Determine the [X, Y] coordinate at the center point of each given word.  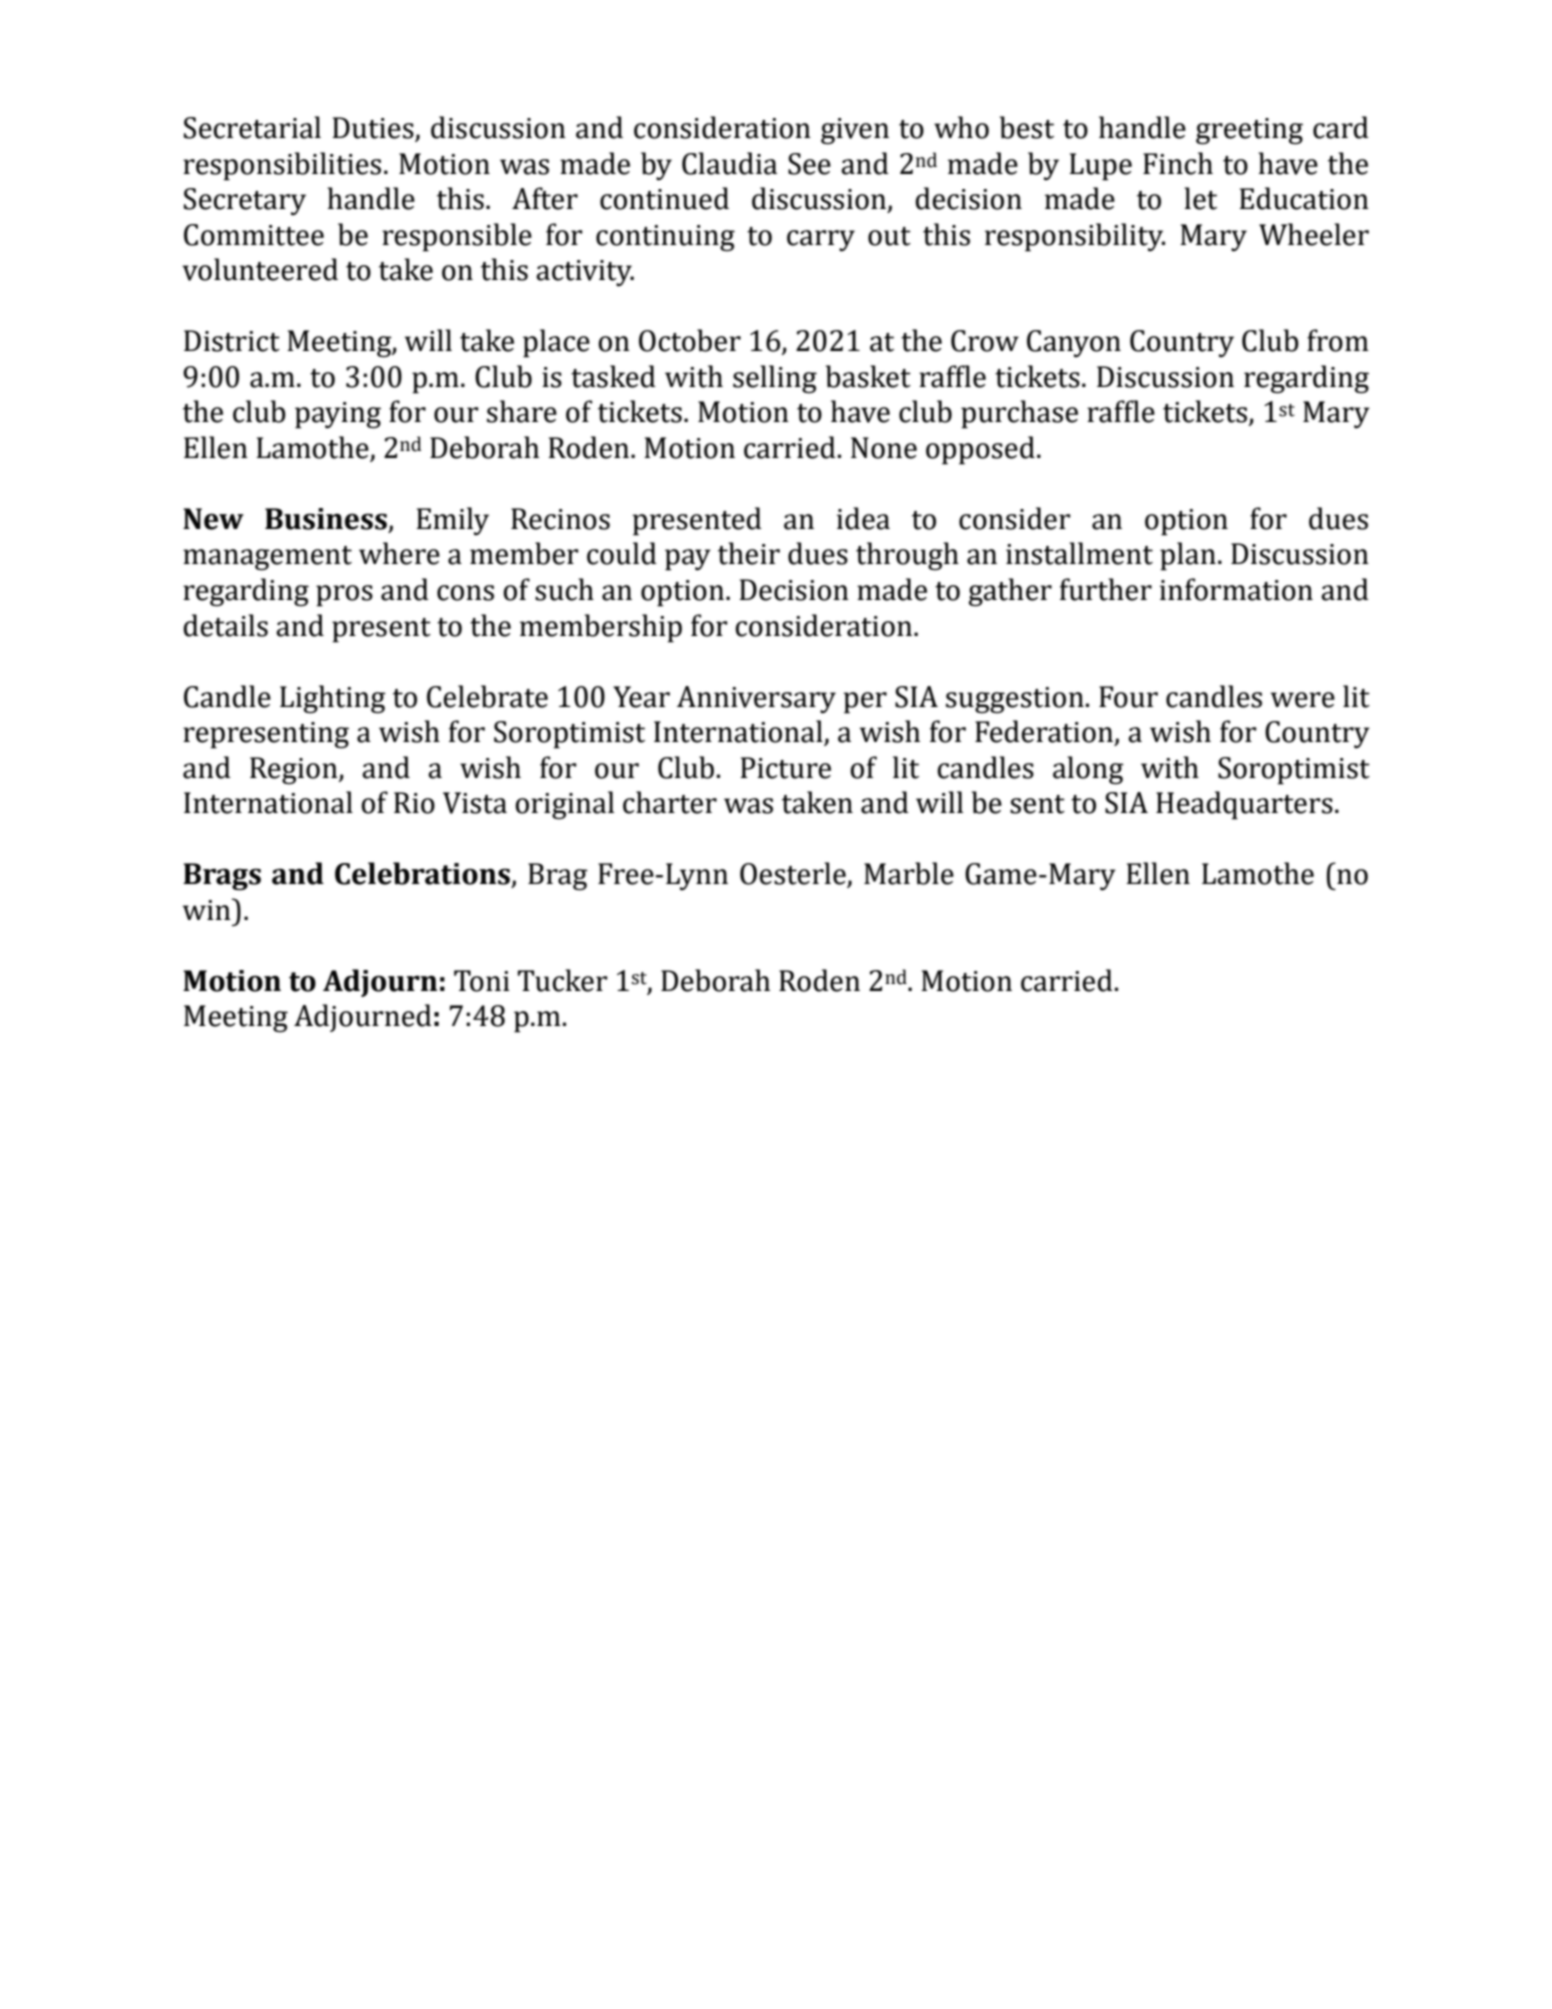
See [809, 164]
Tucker [563, 980]
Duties [374, 129]
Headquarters [1244, 805]
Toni [482, 981]
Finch [1178, 163]
